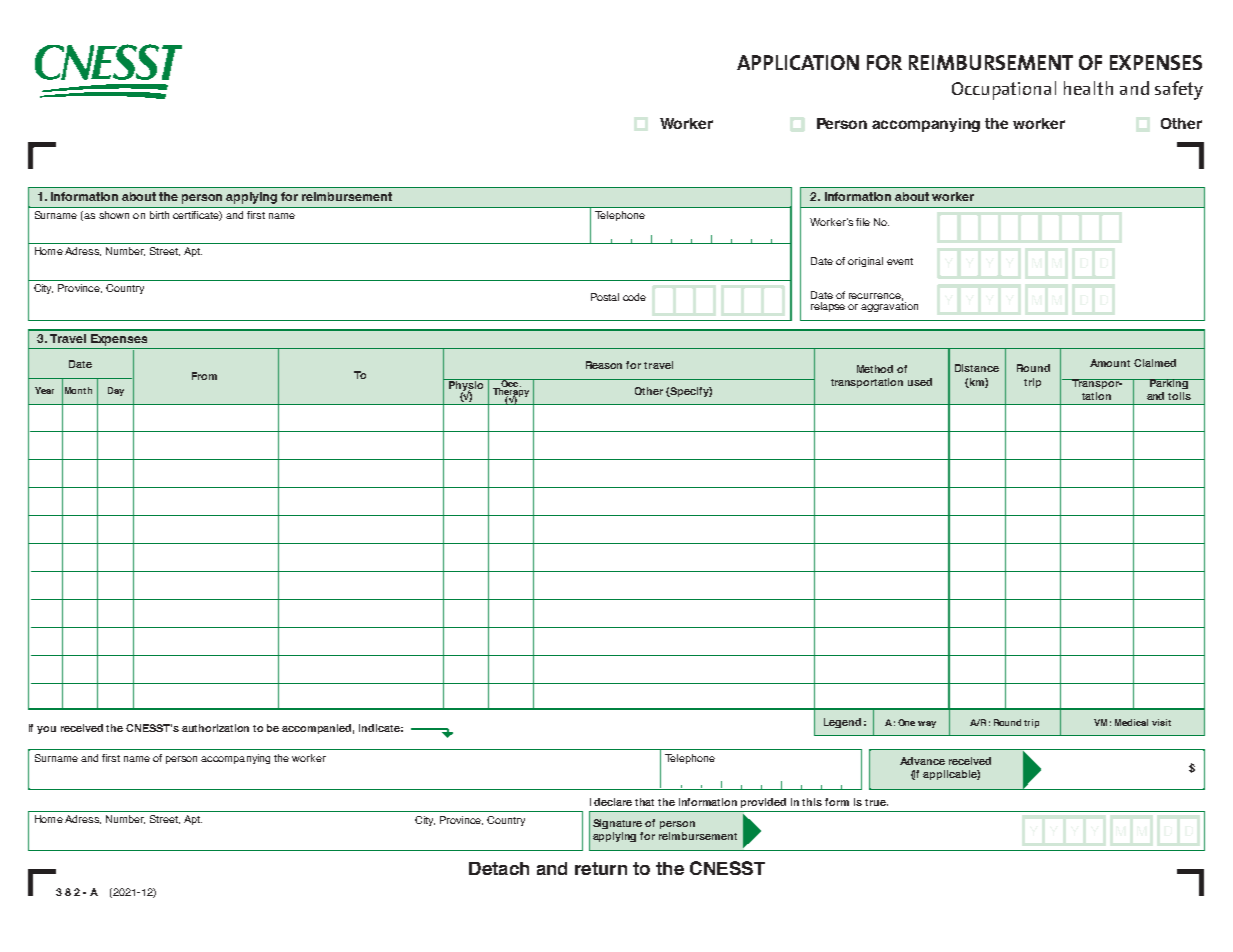 This screenshot has height=952, width=1233. I want to click on Occupational, so click(1004, 90).
